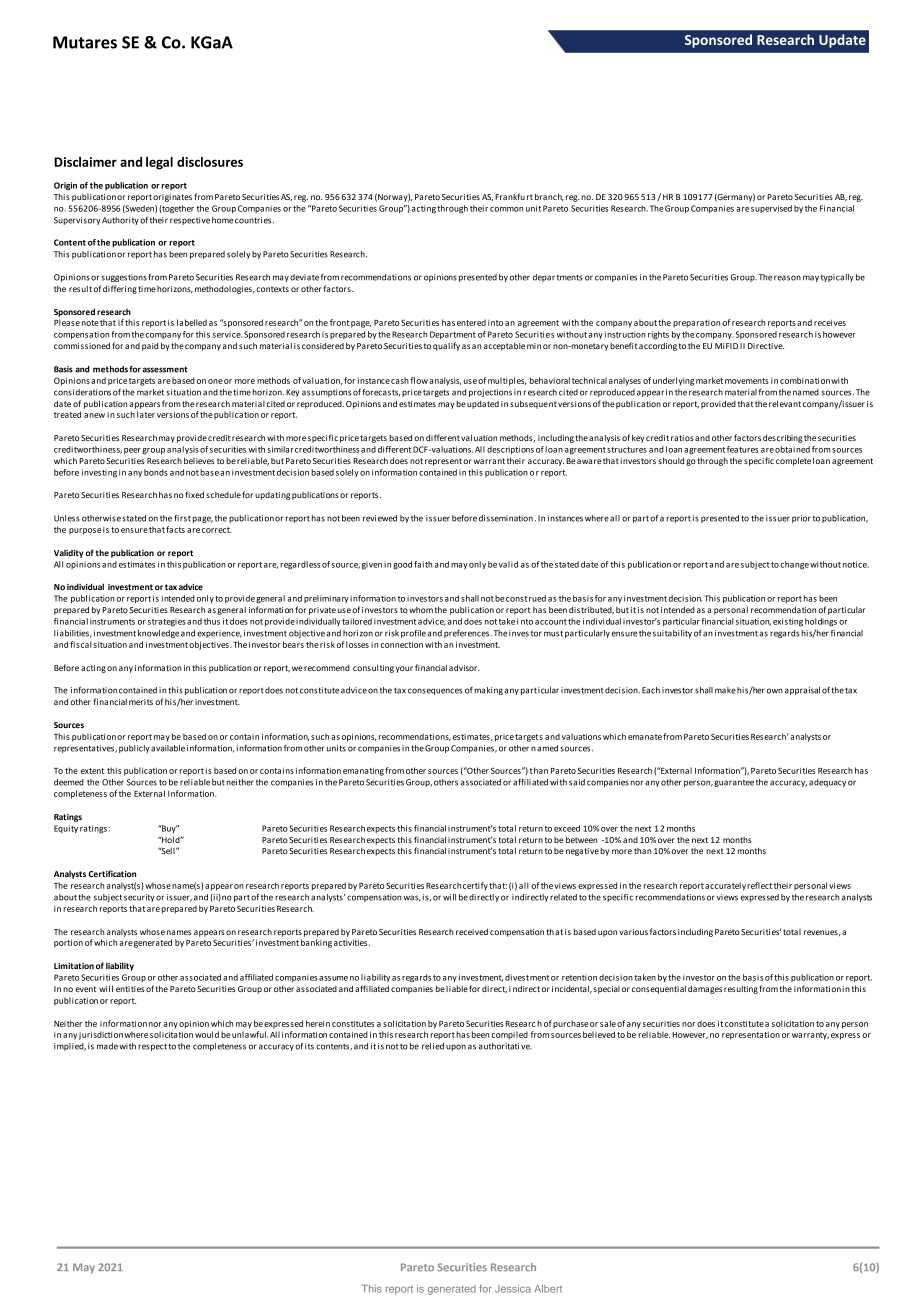 The width and height of the screenshot is (924, 1308). What do you see at coordinates (168, 748) in the screenshot?
I see `available` at bounding box center [168, 748].
